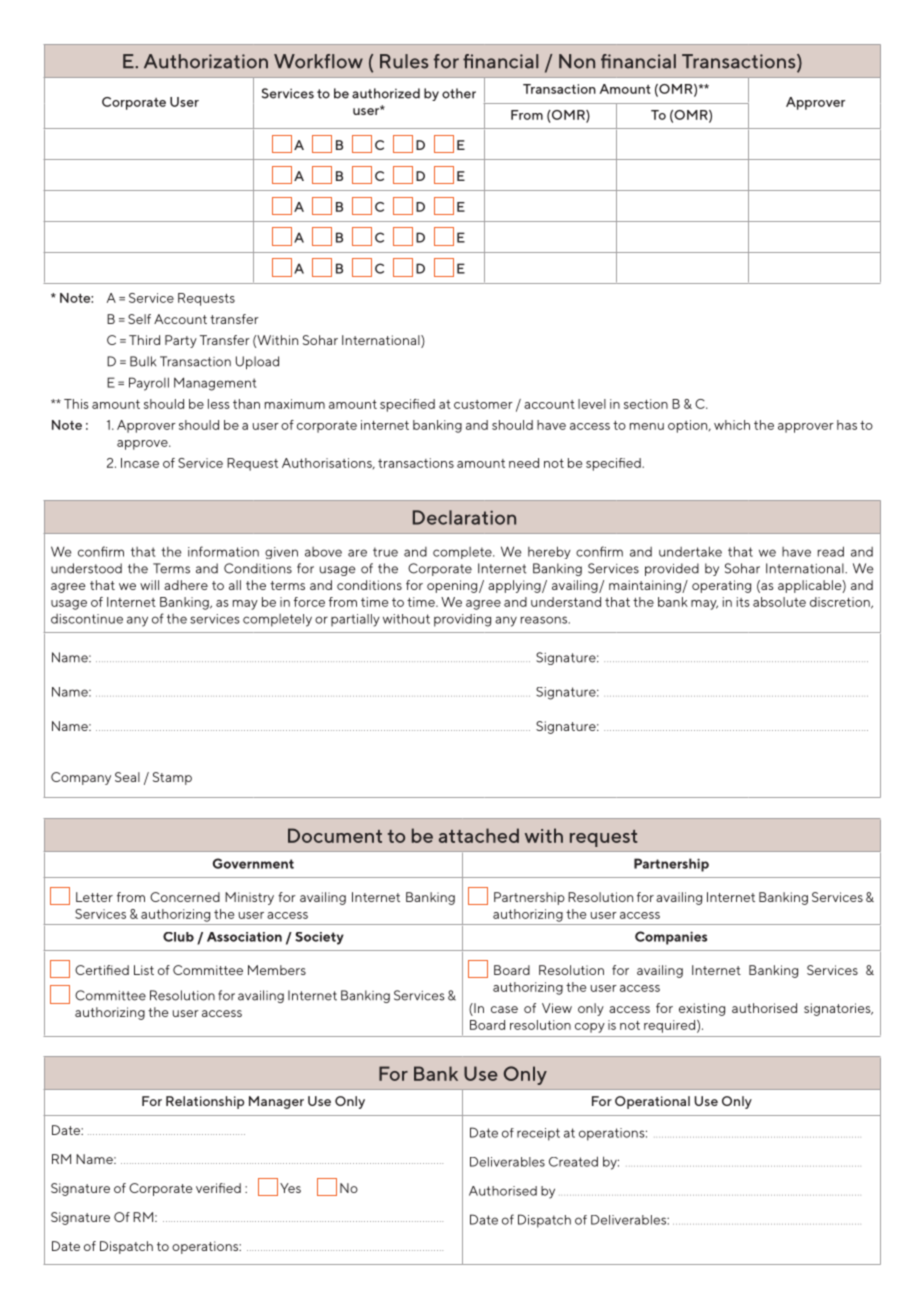 The width and height of the document is (924, 1308). I want to click on Authorization, so click(206, 61).
